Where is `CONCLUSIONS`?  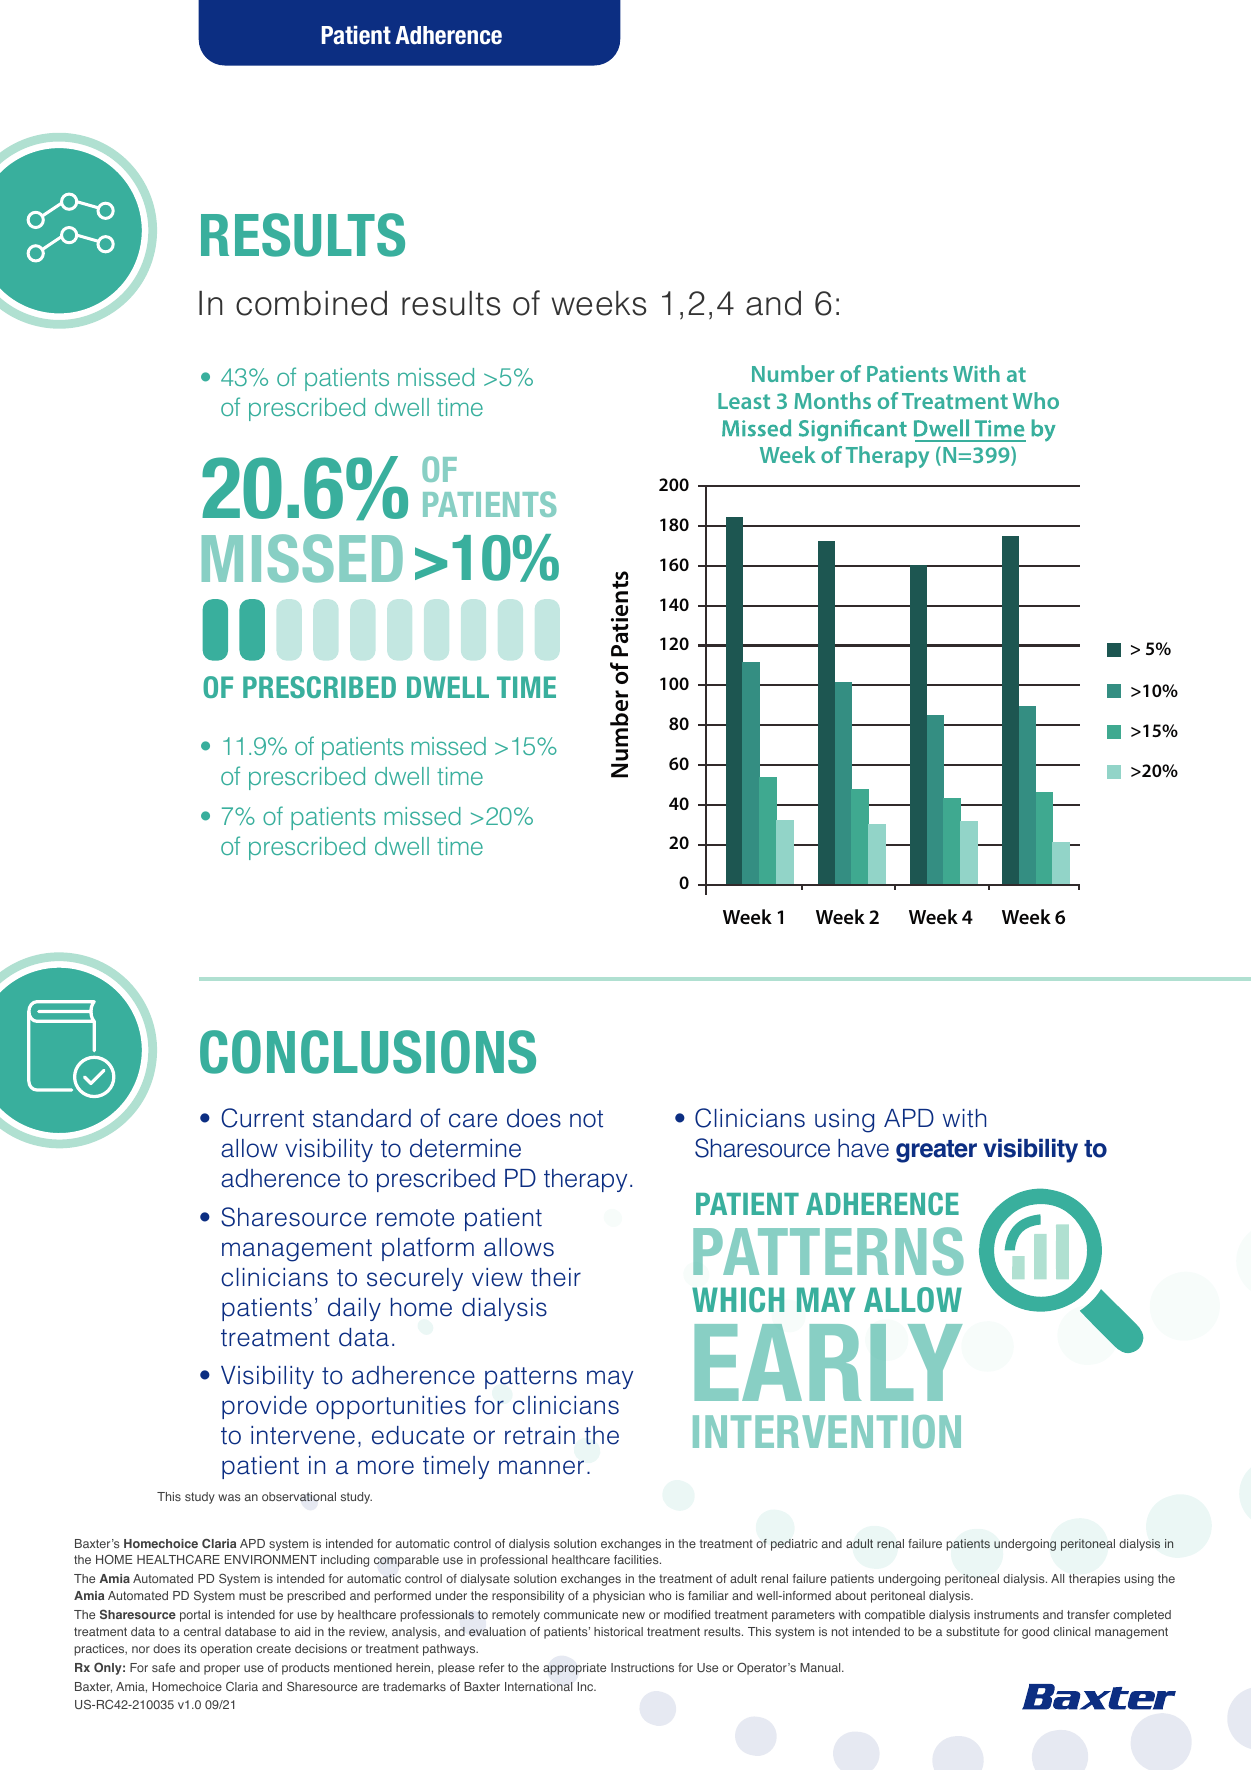 CONCLUSIONS is located at coordinates (368, 1052).
